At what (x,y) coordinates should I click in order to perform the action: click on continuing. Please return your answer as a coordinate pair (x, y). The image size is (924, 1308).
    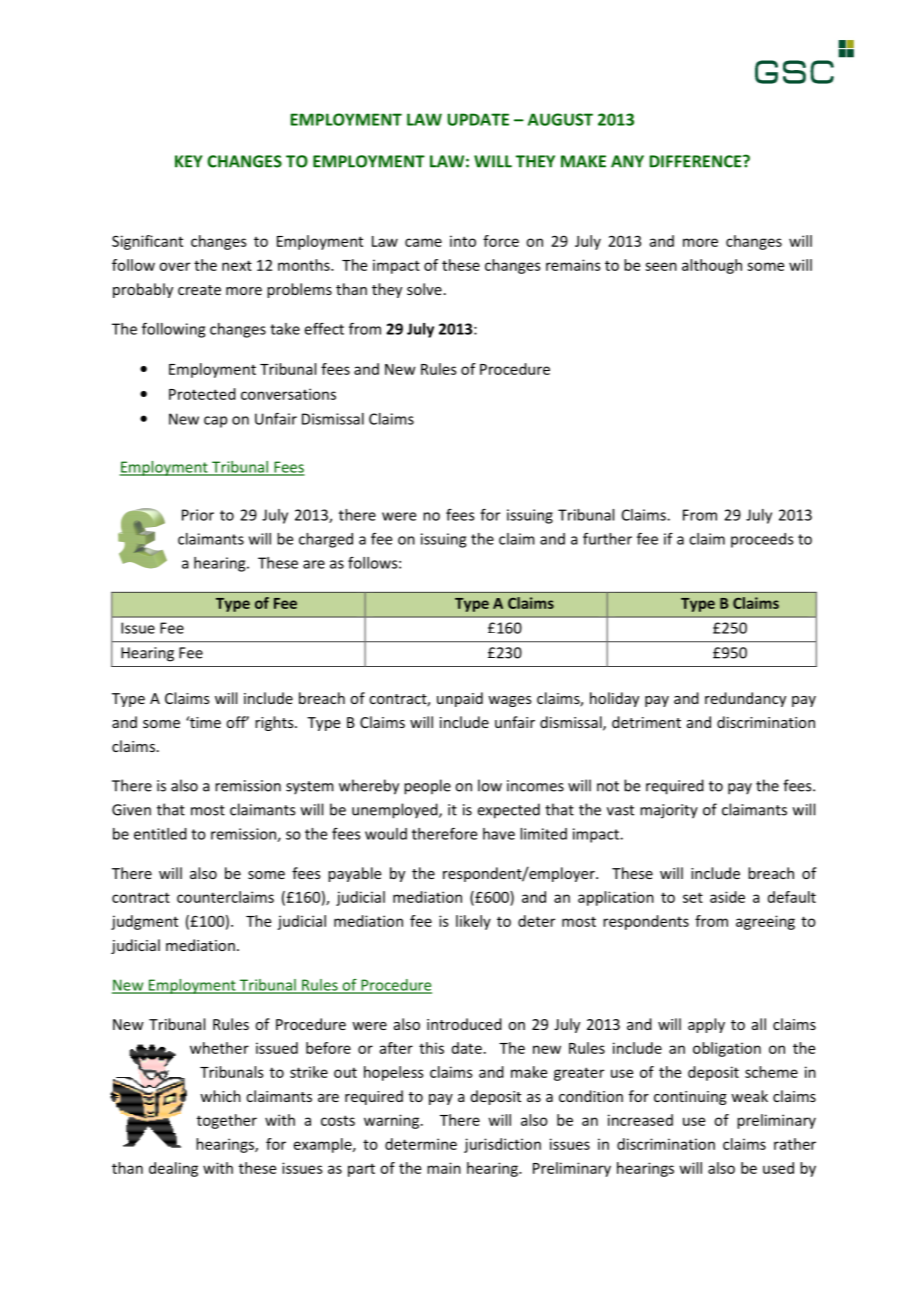
    Looking at the image, I should click on (690, 1098).
